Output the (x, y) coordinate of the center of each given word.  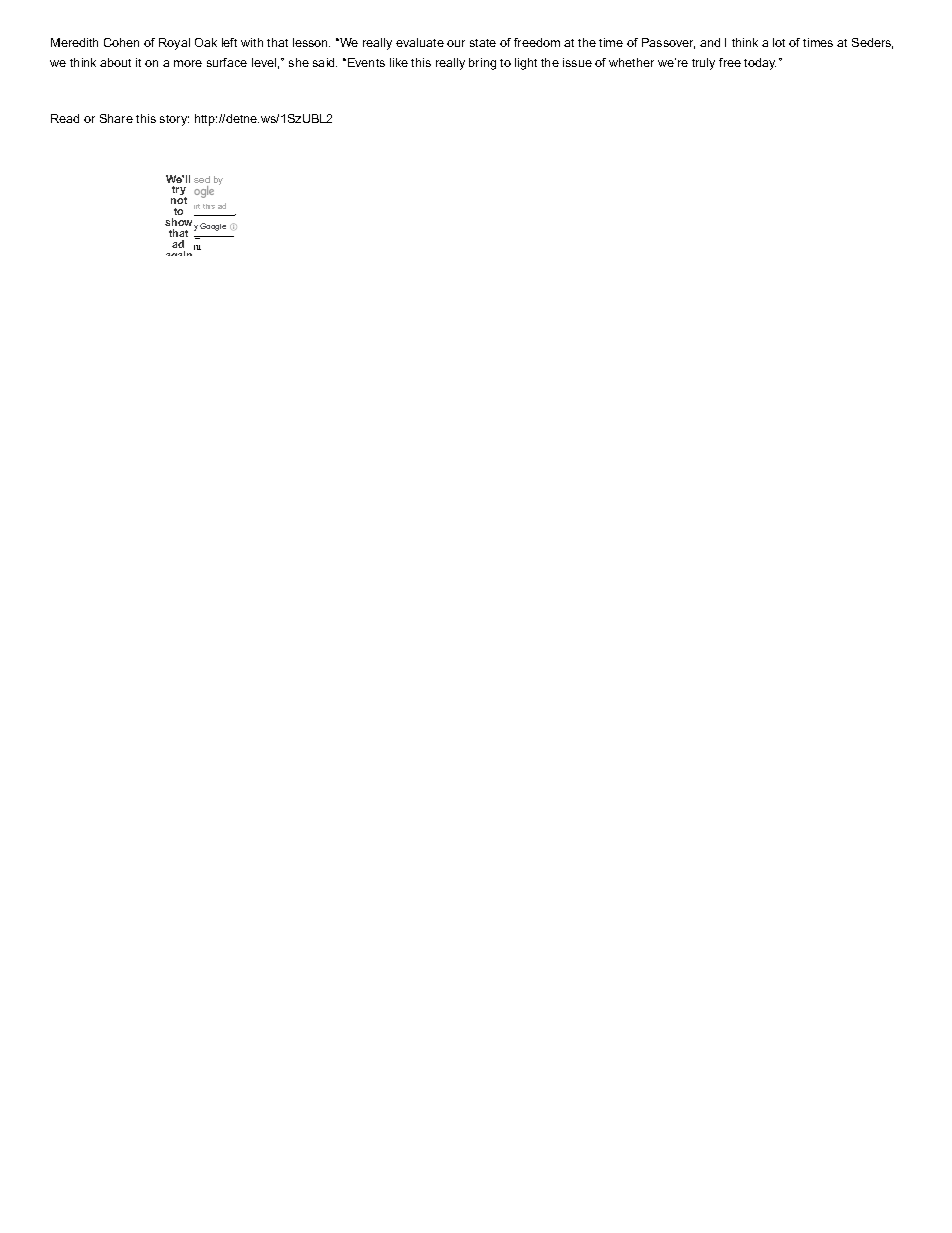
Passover (668, 43)
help (175, 247)
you (194, 250)
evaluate (420, 42)
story (174, 120)
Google (213, 227)
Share (116, 118)
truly (703, 64)
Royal (174, 44)
